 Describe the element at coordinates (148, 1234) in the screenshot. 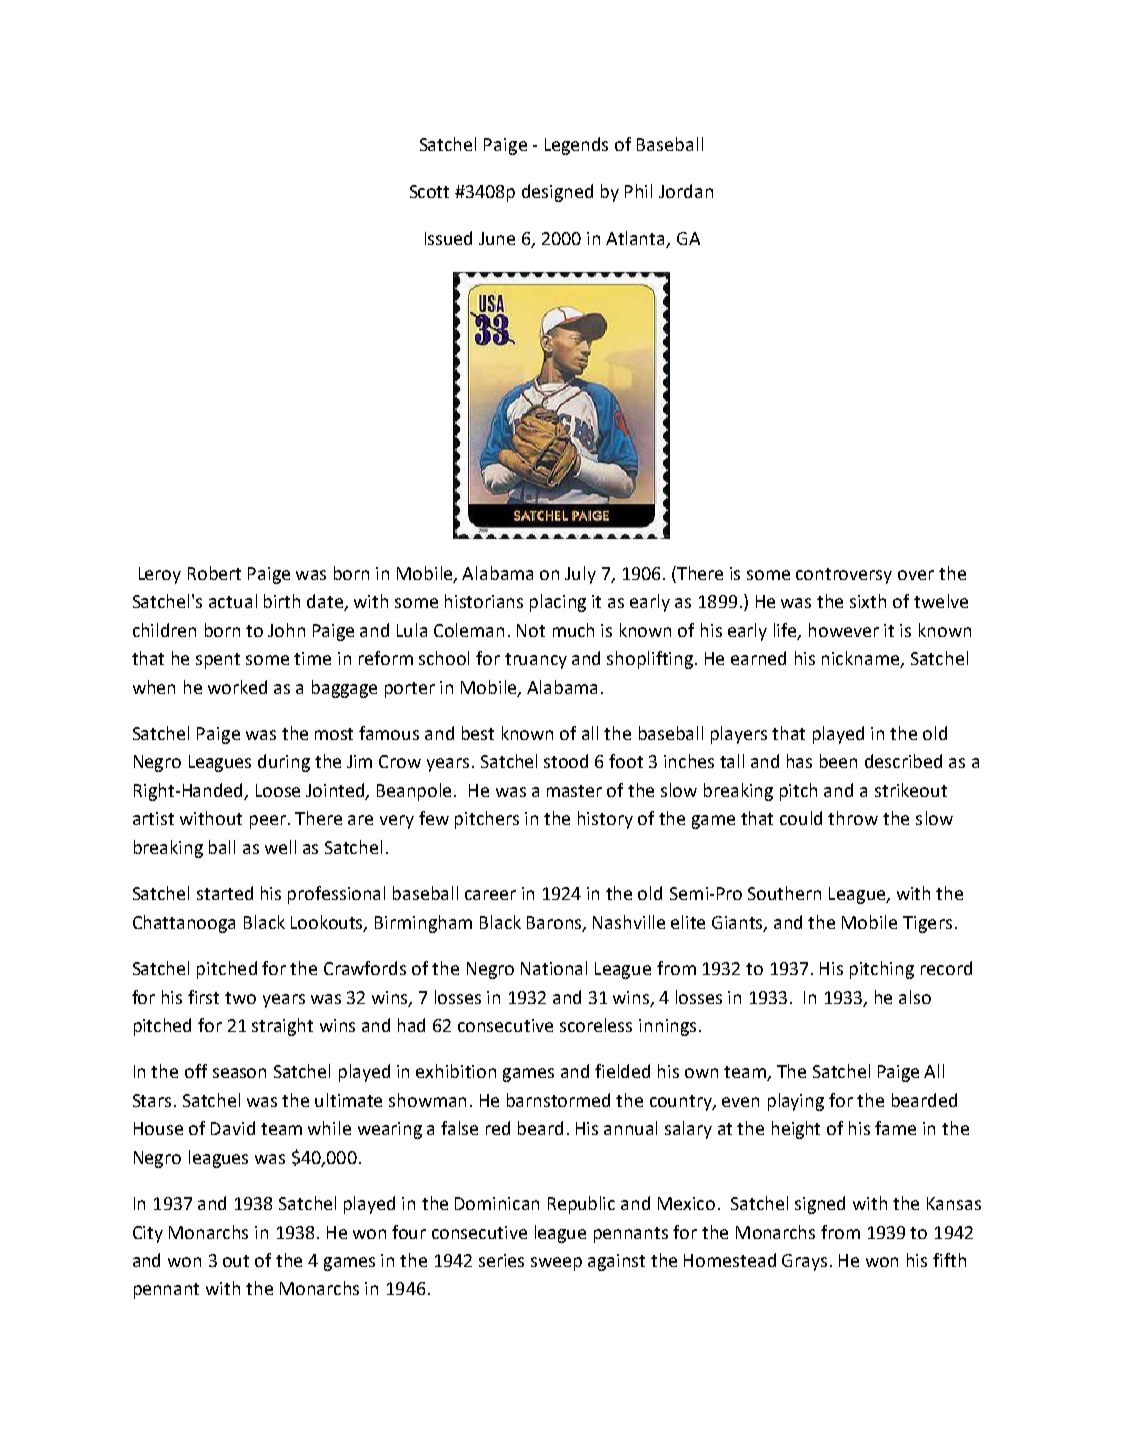

I see `City` at that location.
